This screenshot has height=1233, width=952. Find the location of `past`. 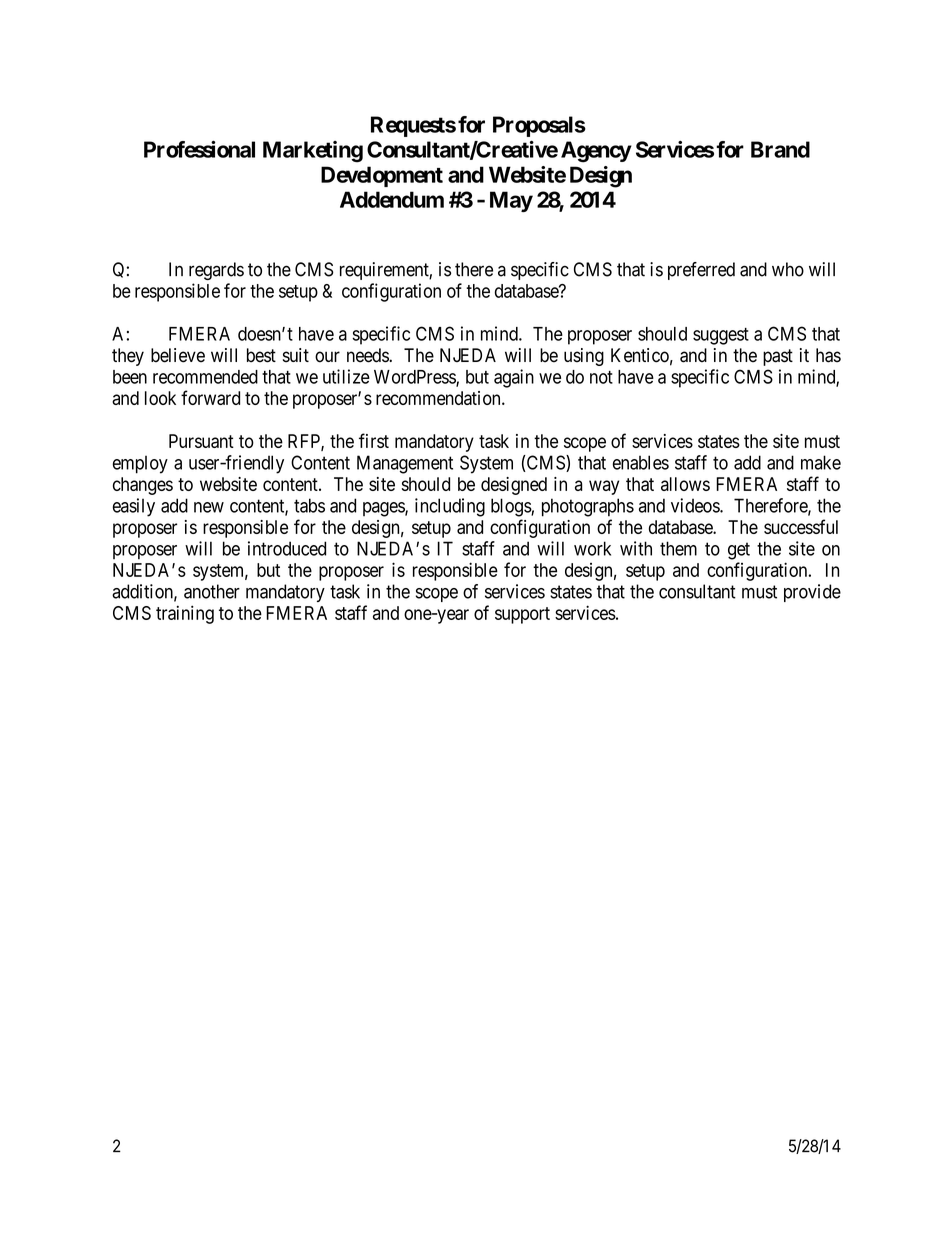

past is located at coordinates (778, 357).
